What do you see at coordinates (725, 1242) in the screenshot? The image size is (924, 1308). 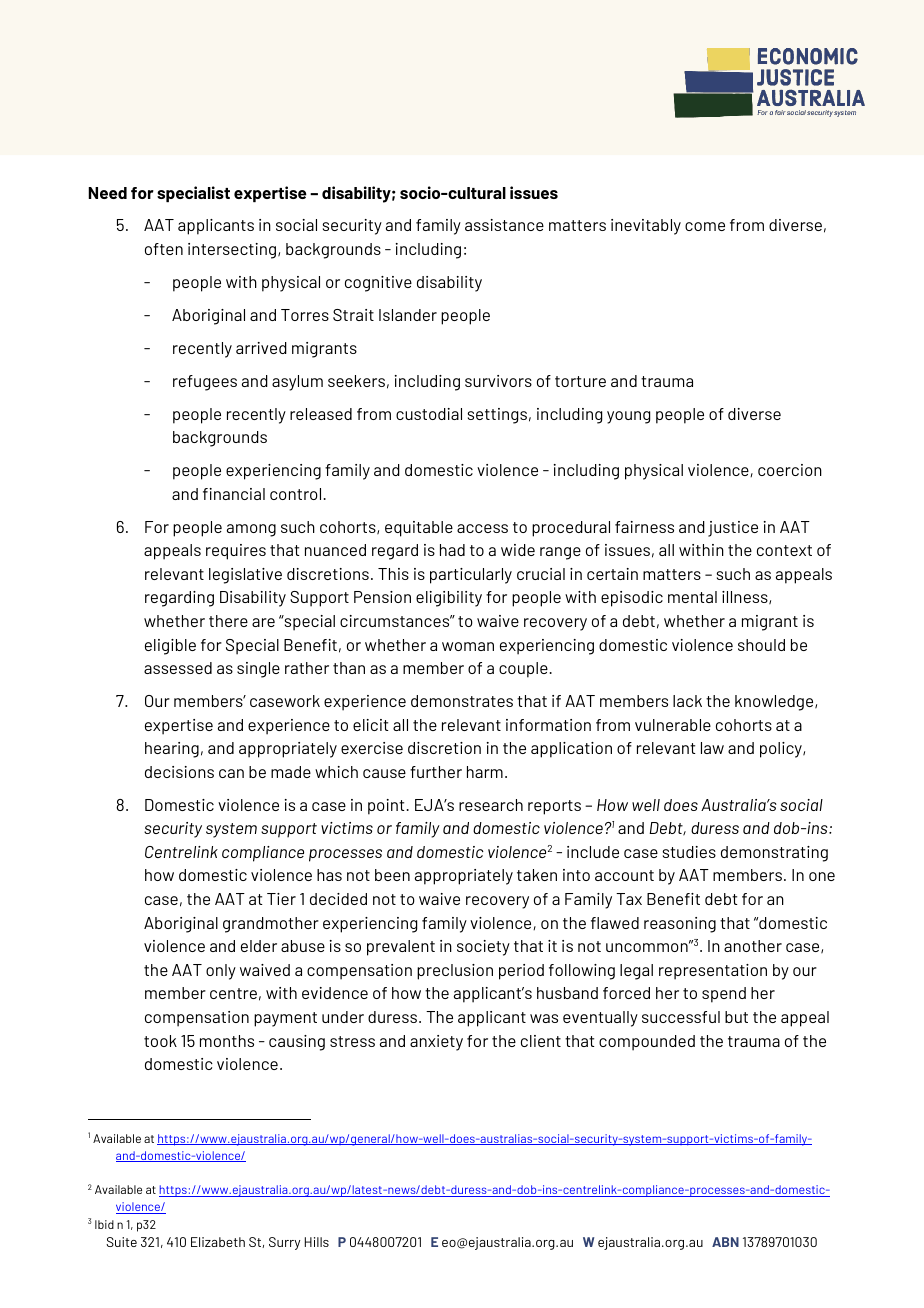 I see `ABN` at bounding box center [725, 1242].
